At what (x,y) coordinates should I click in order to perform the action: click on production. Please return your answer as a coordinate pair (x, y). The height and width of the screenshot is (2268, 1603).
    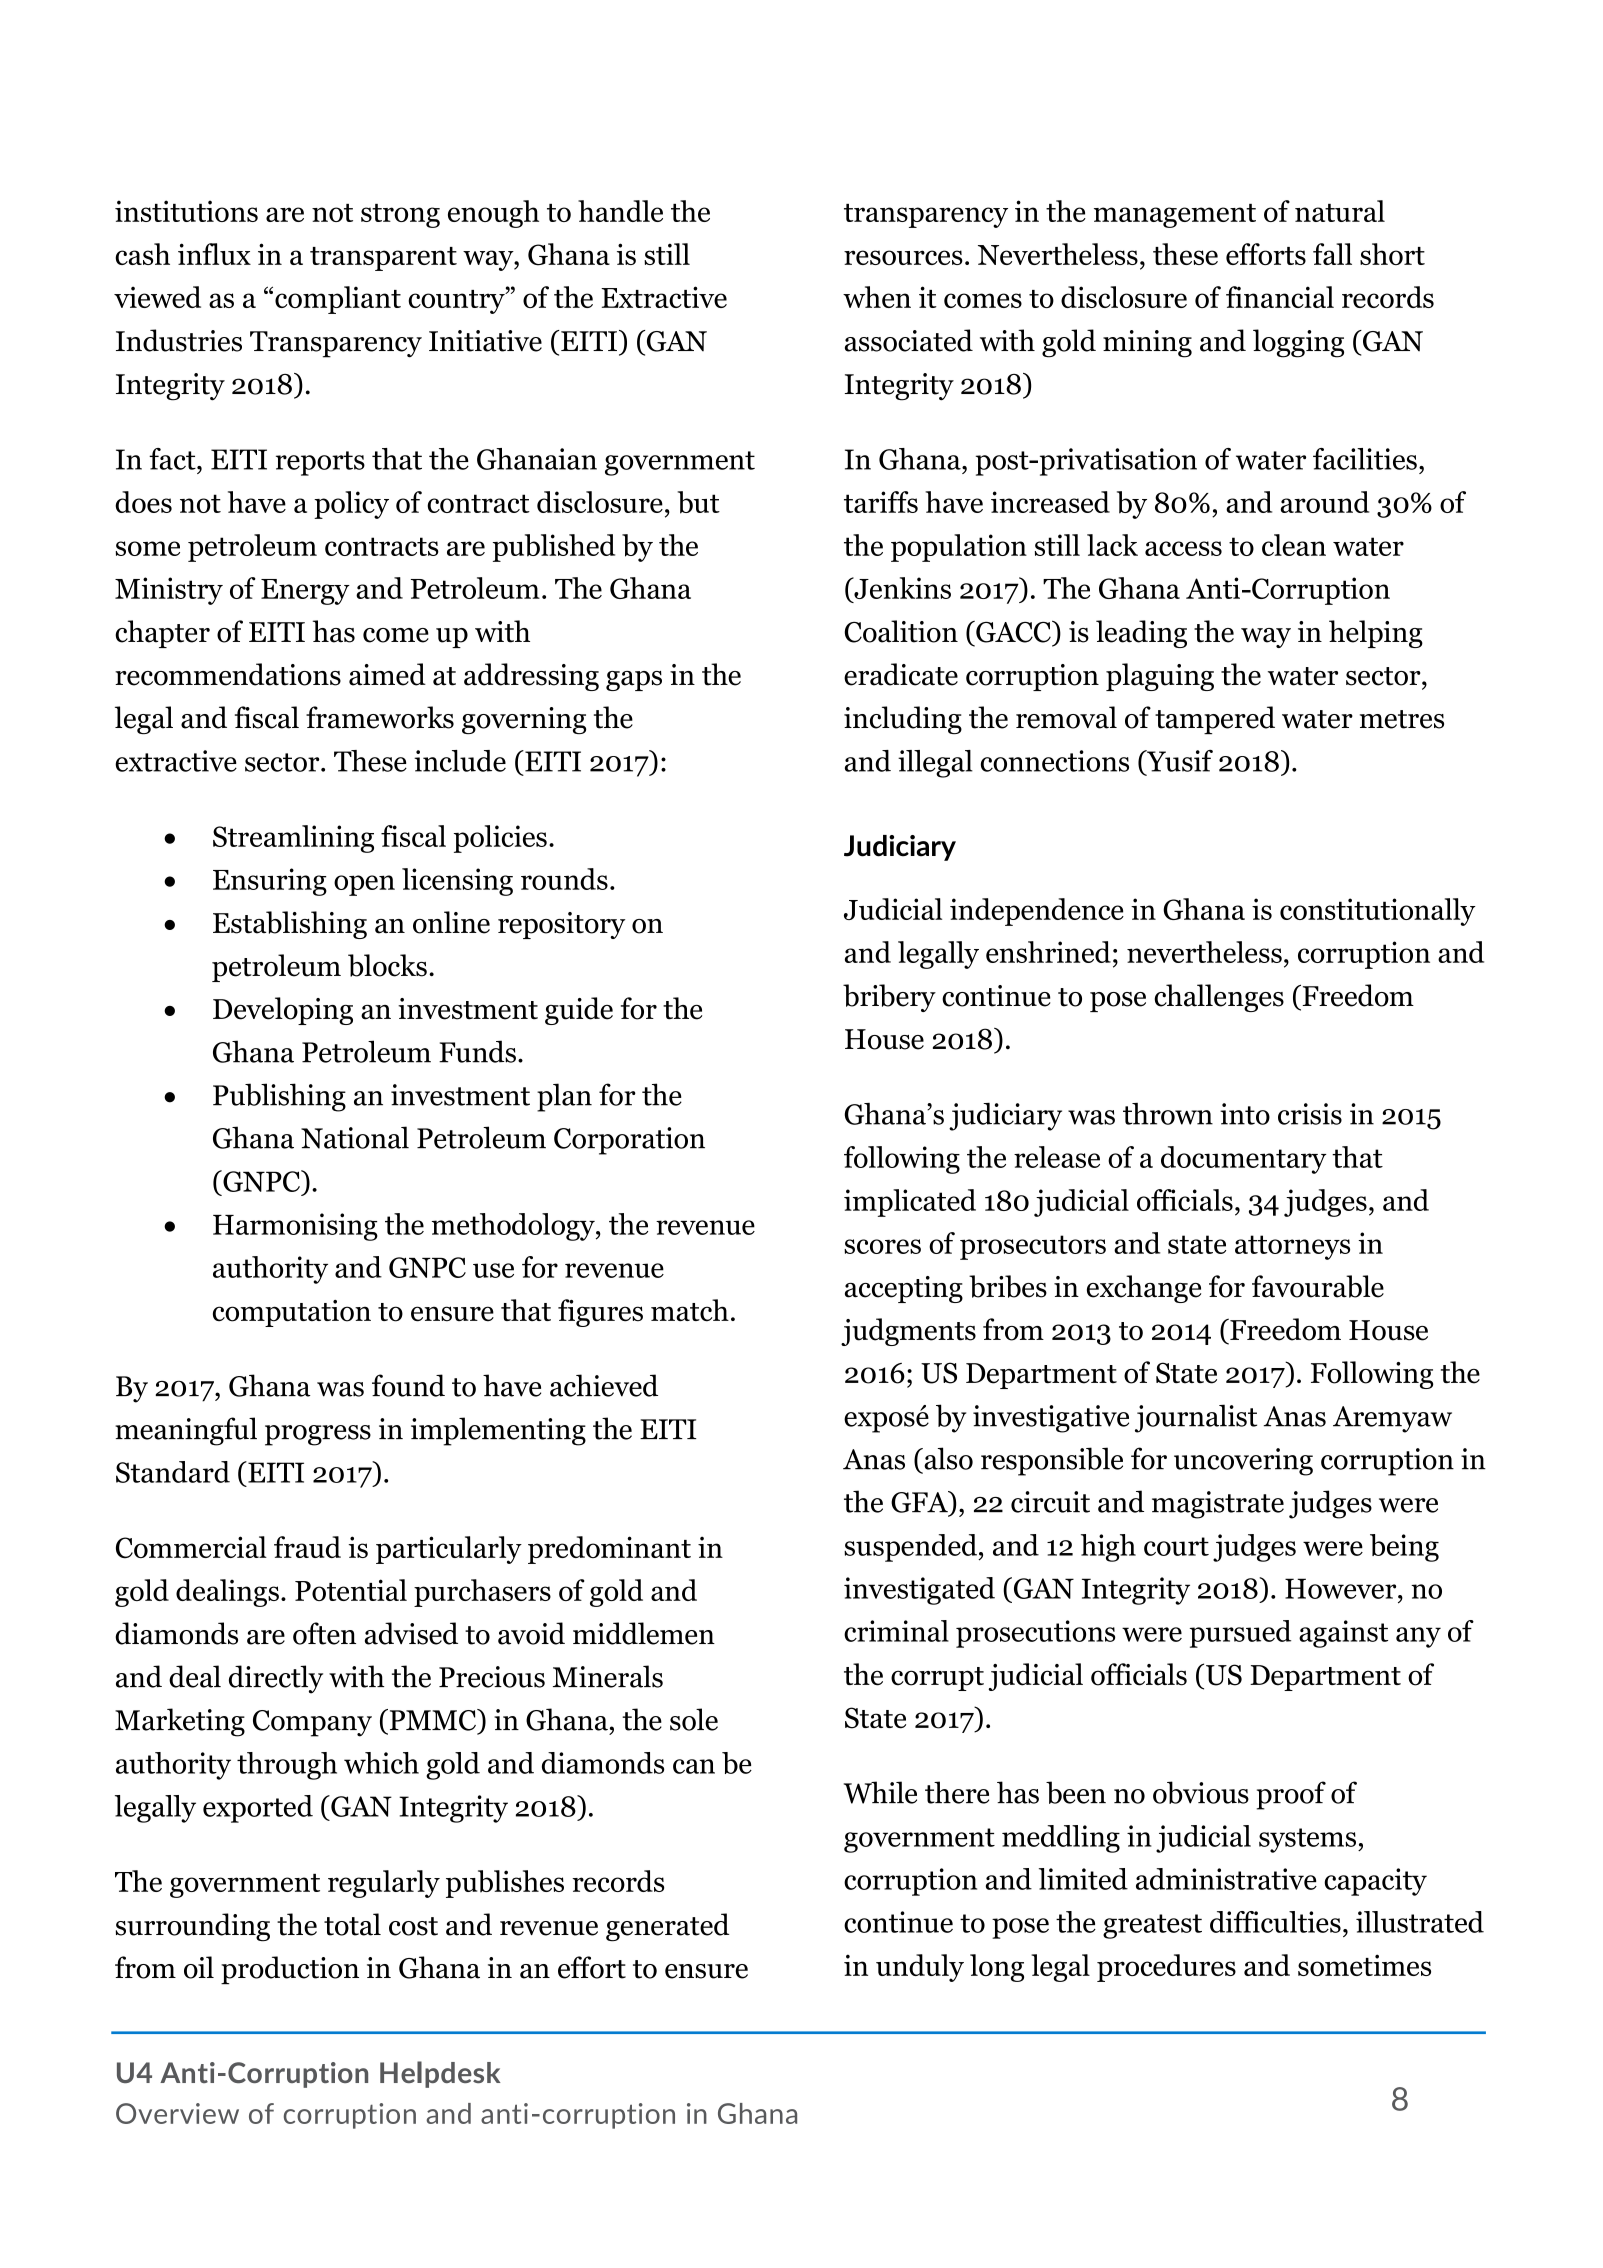
    Looking at the image, I should click on (290, 1970).
